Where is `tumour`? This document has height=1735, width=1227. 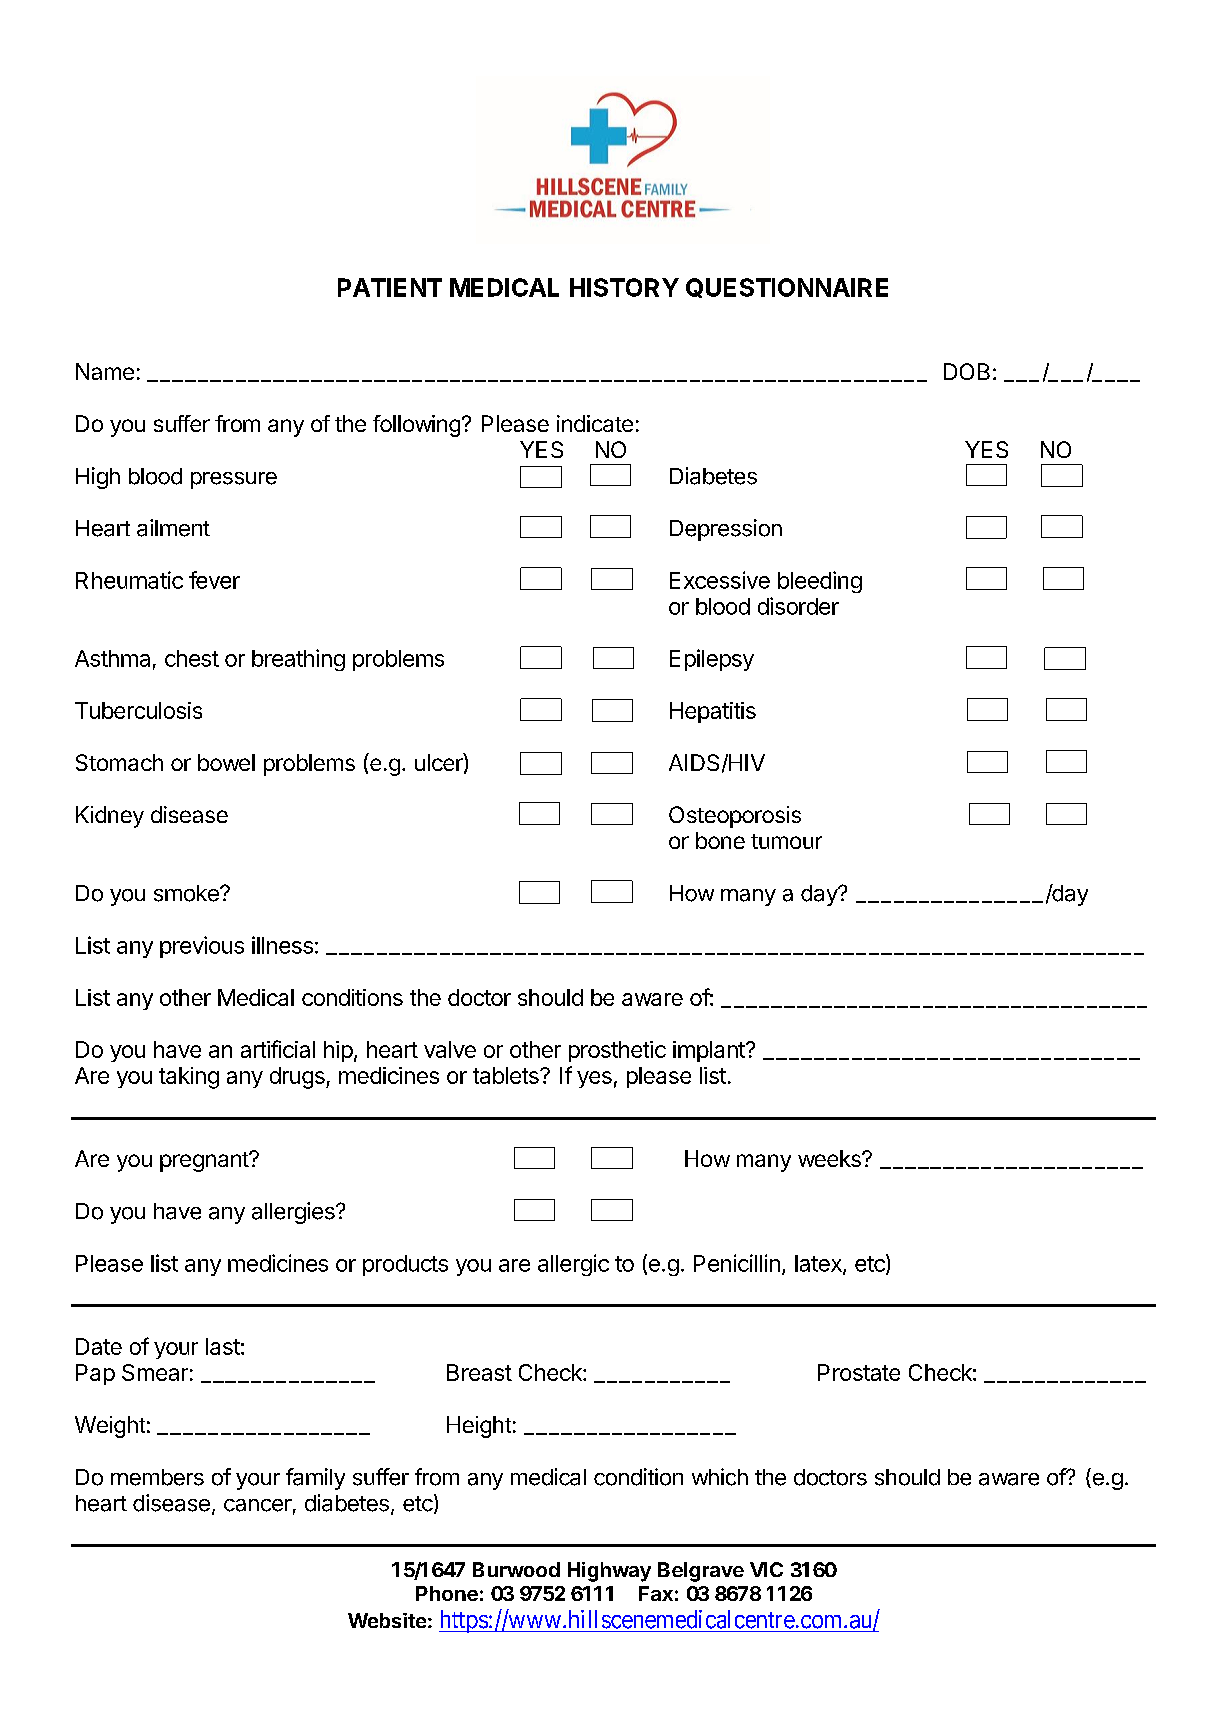 tumour is located at coordinates (786, 841).
